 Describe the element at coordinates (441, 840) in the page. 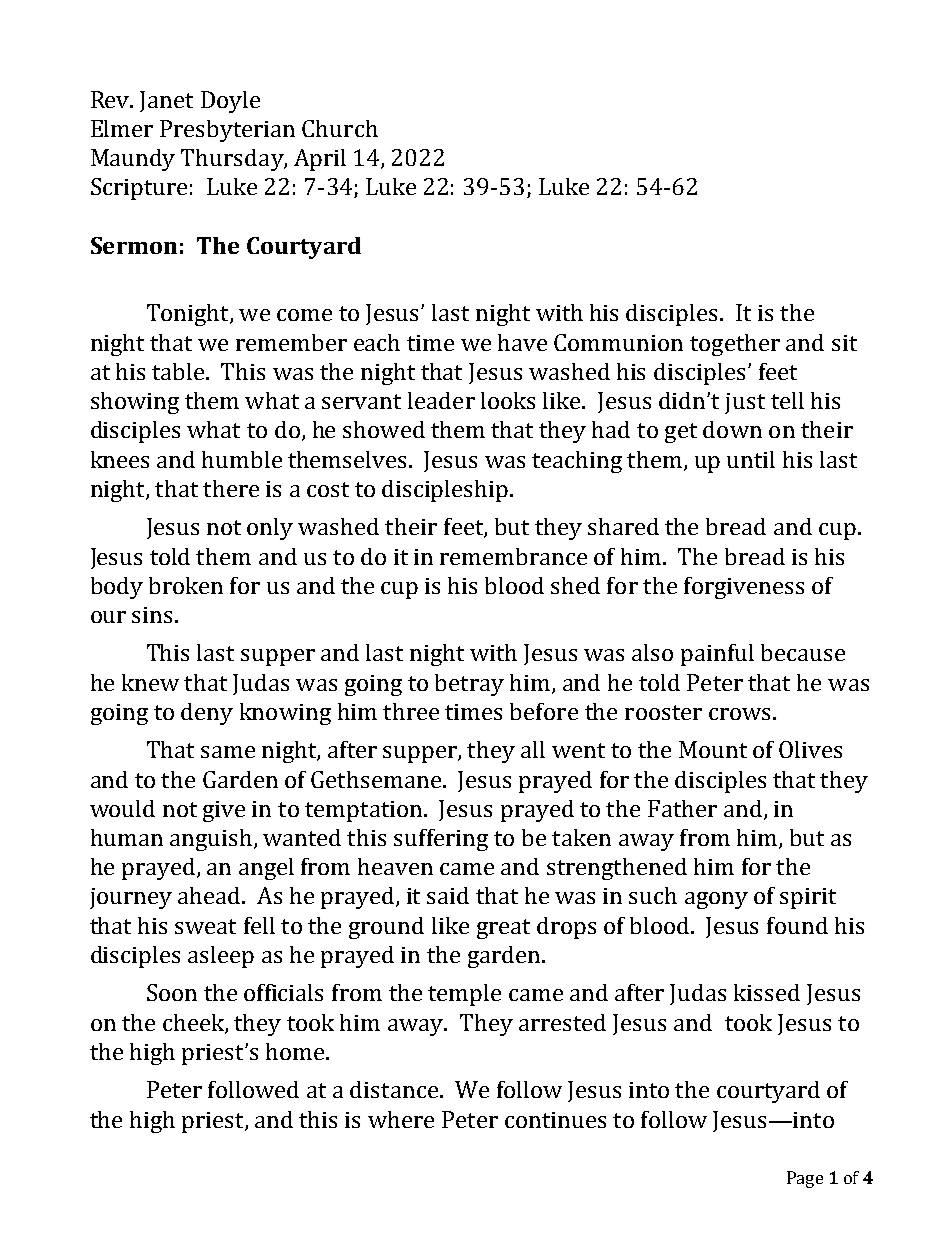

I see `suffering` at that location.
